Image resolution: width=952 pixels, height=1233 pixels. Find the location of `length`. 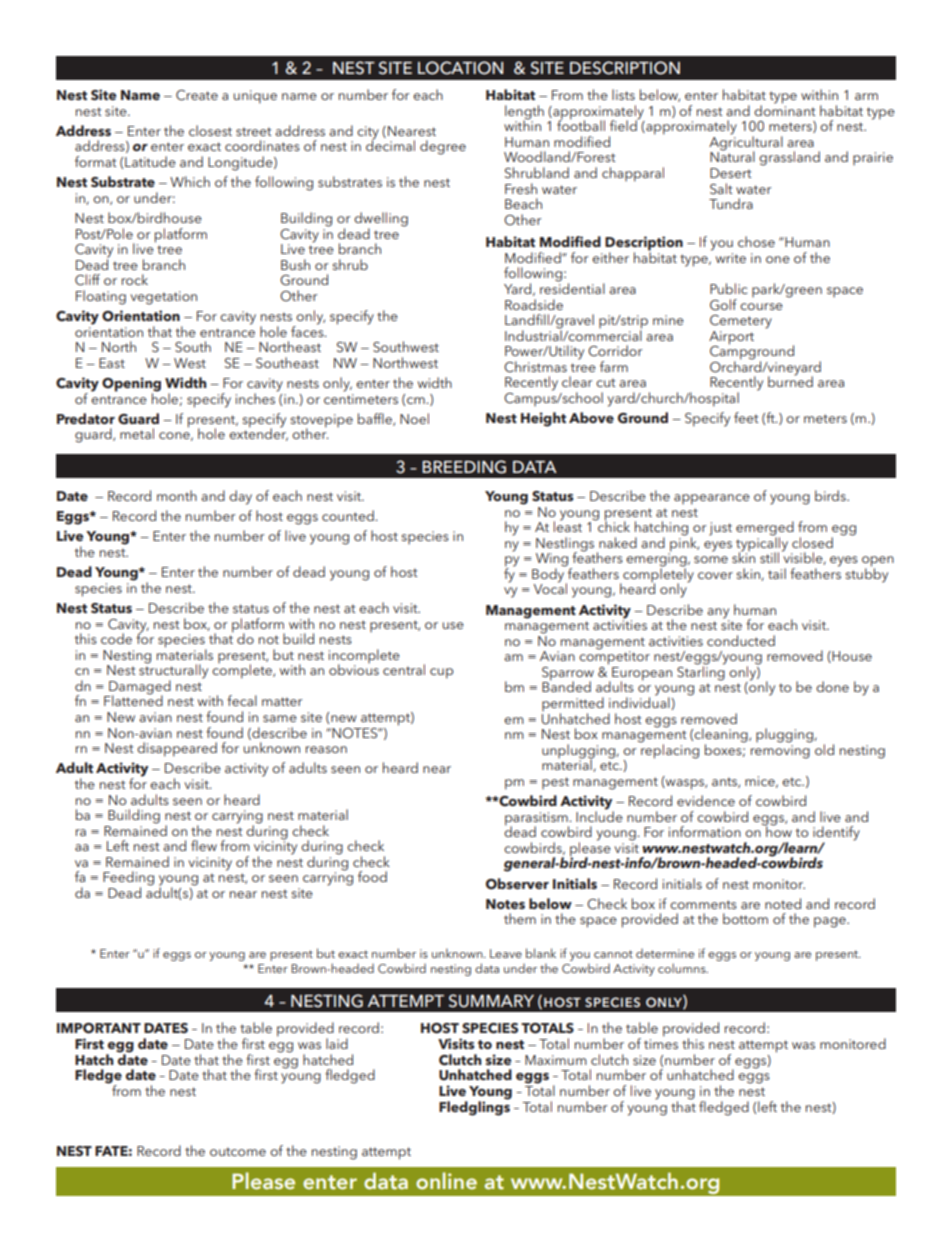

length is located at coordinates (524, 113).
